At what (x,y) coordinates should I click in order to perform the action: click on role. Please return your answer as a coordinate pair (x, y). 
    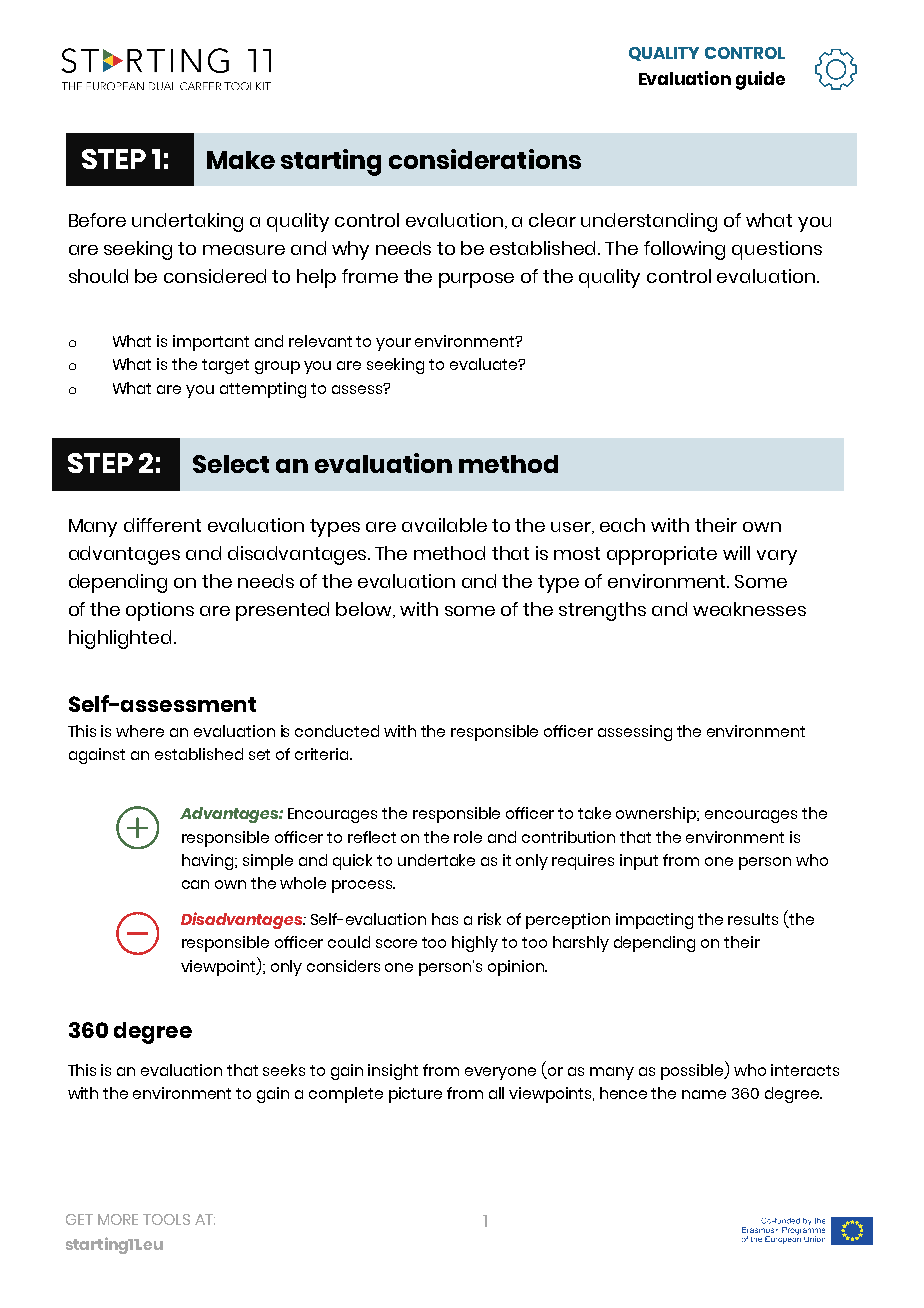
    Looking at the image, I should click on (468, 837).
